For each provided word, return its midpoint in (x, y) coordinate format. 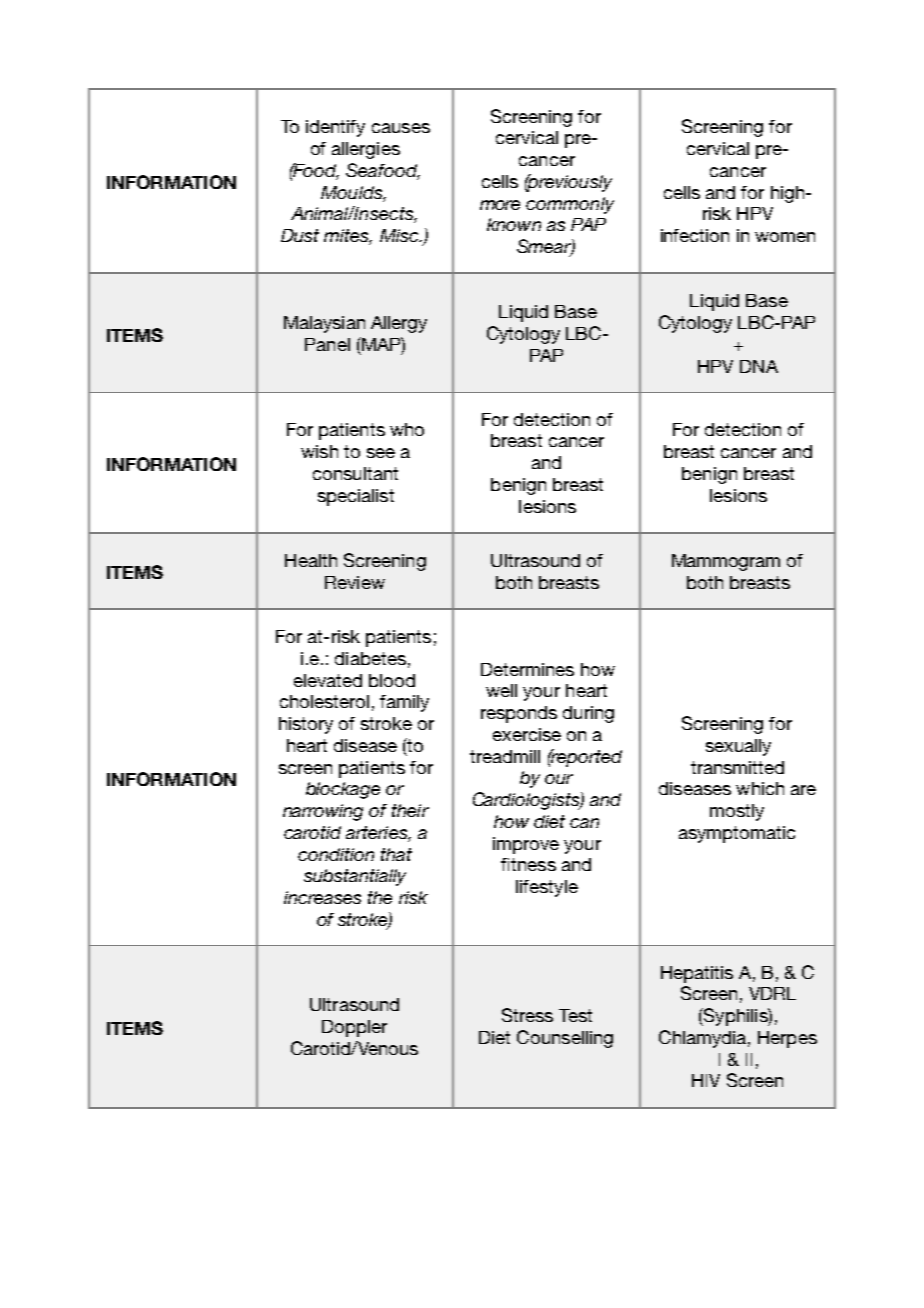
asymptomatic (737, 834)
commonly (570, 205)
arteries (377, 832)
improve (526, 845)
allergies (366, 150)
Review (355, 582)
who (407, 429)
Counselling (565, 1039)
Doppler (354, 1028)
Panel (327, 344)
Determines (527, 669)
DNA (759, 366)
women (785, 237)
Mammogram (726, 562)
